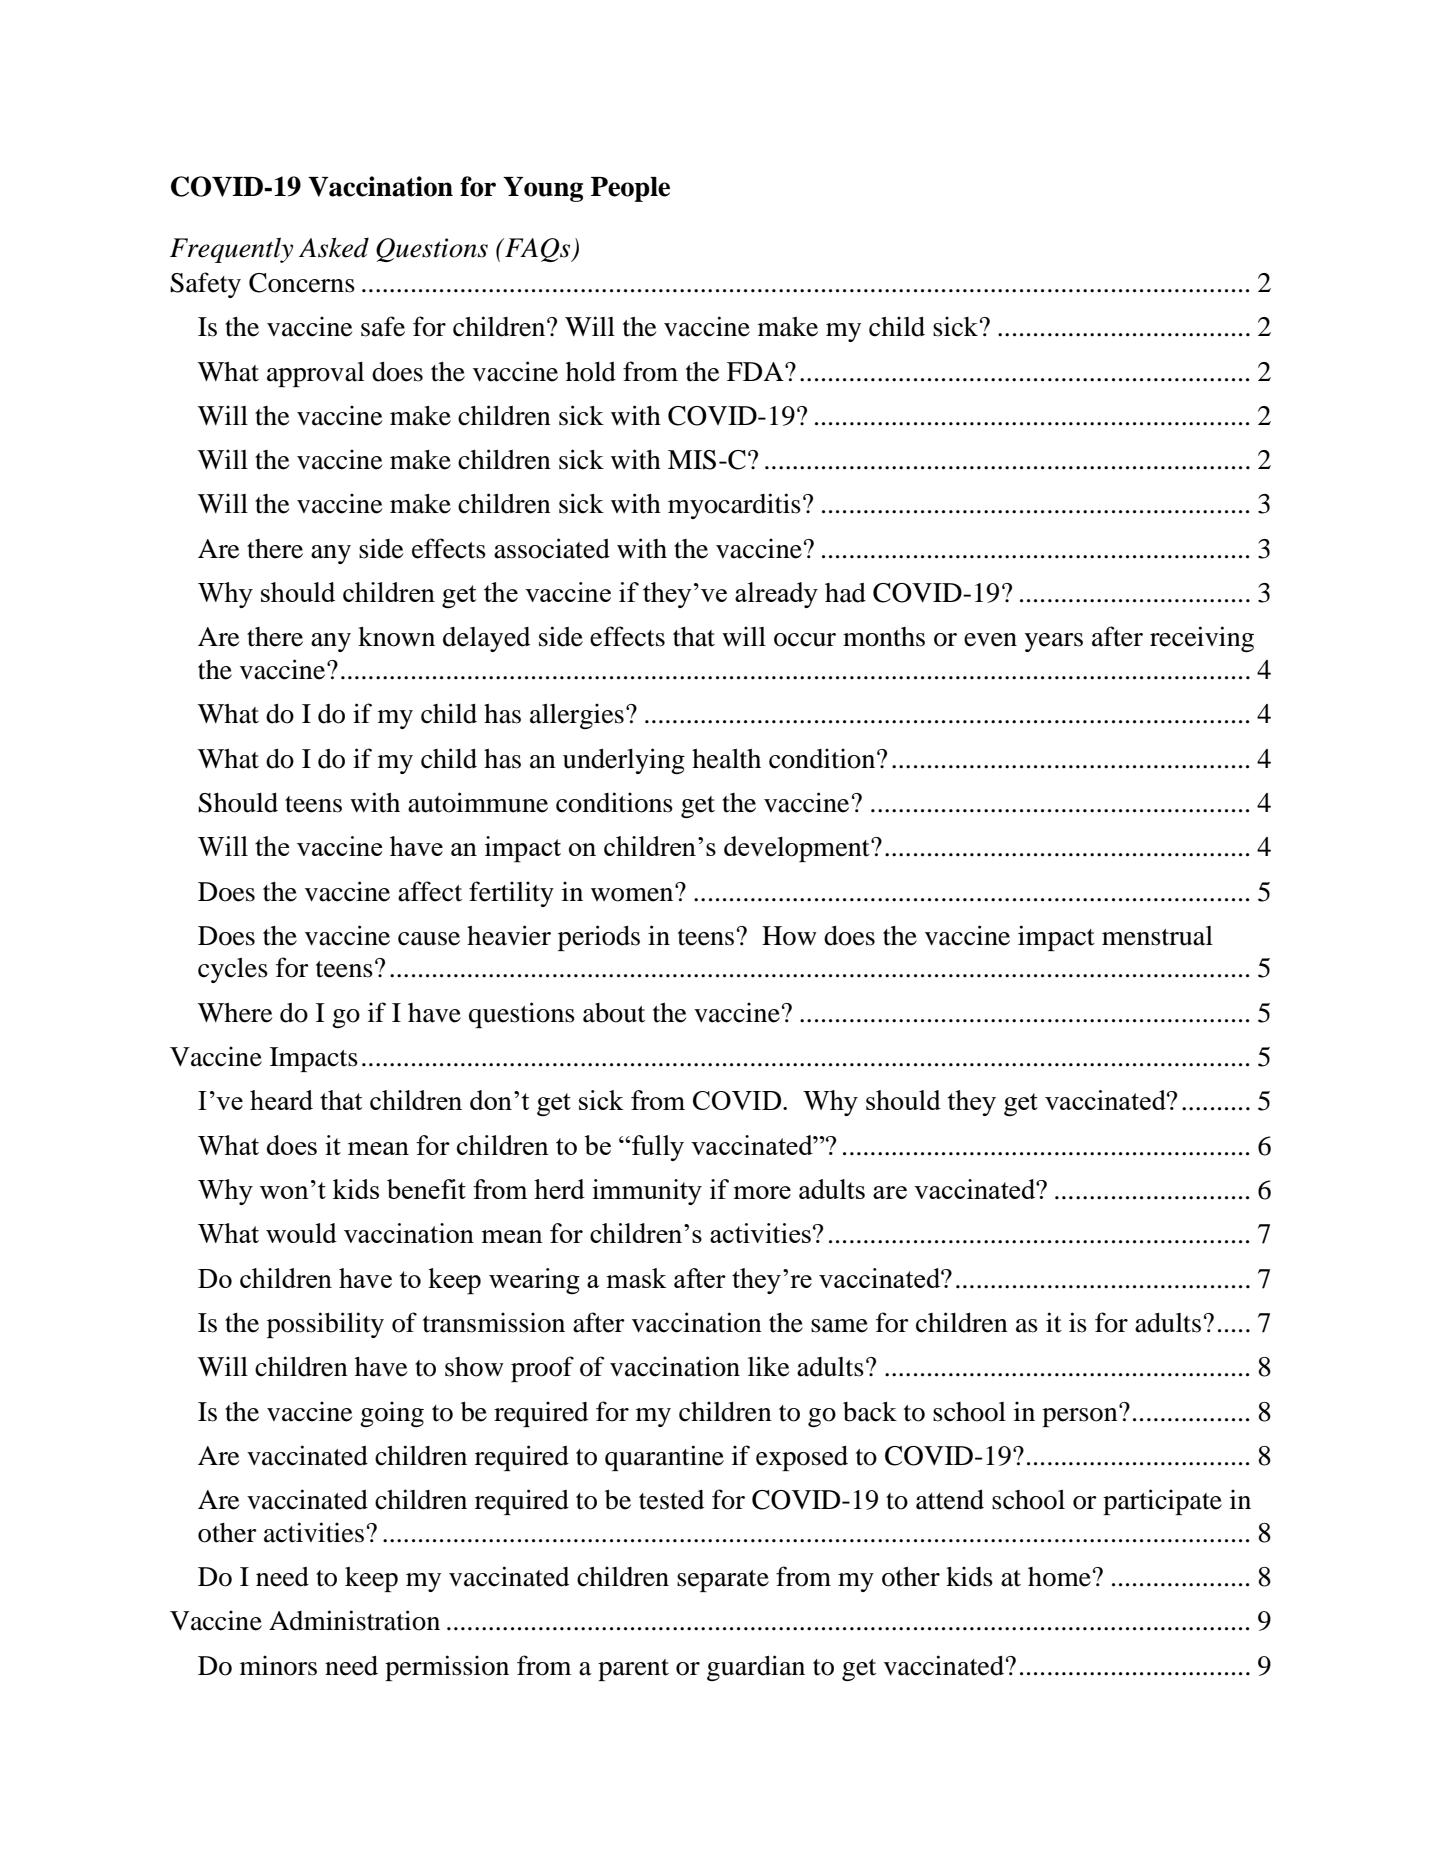 The image size is (1442, 1867). I want to click on Asked, so click(334, 247).
